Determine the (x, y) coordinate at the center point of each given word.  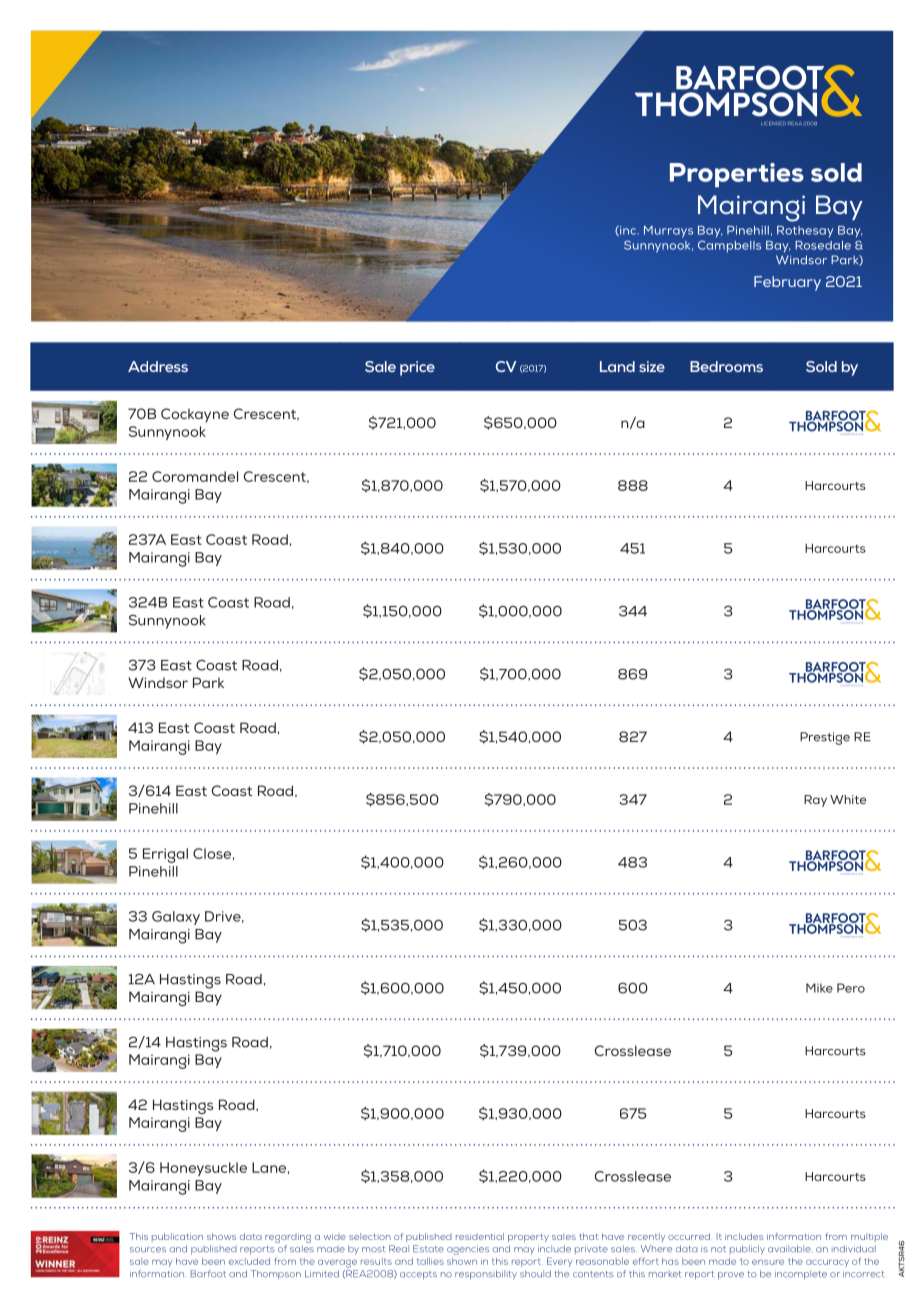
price (417, 368)
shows (221, 1236)
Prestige (825, 738)
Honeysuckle (203, 1169)
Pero (851, 988)
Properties (737, 175)
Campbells (729, 246)
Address (158, 366)
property (528, 1238)
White (848, 799)
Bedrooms (726, 366)
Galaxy (176, 918)
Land (617, 366)
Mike (819, 988)
